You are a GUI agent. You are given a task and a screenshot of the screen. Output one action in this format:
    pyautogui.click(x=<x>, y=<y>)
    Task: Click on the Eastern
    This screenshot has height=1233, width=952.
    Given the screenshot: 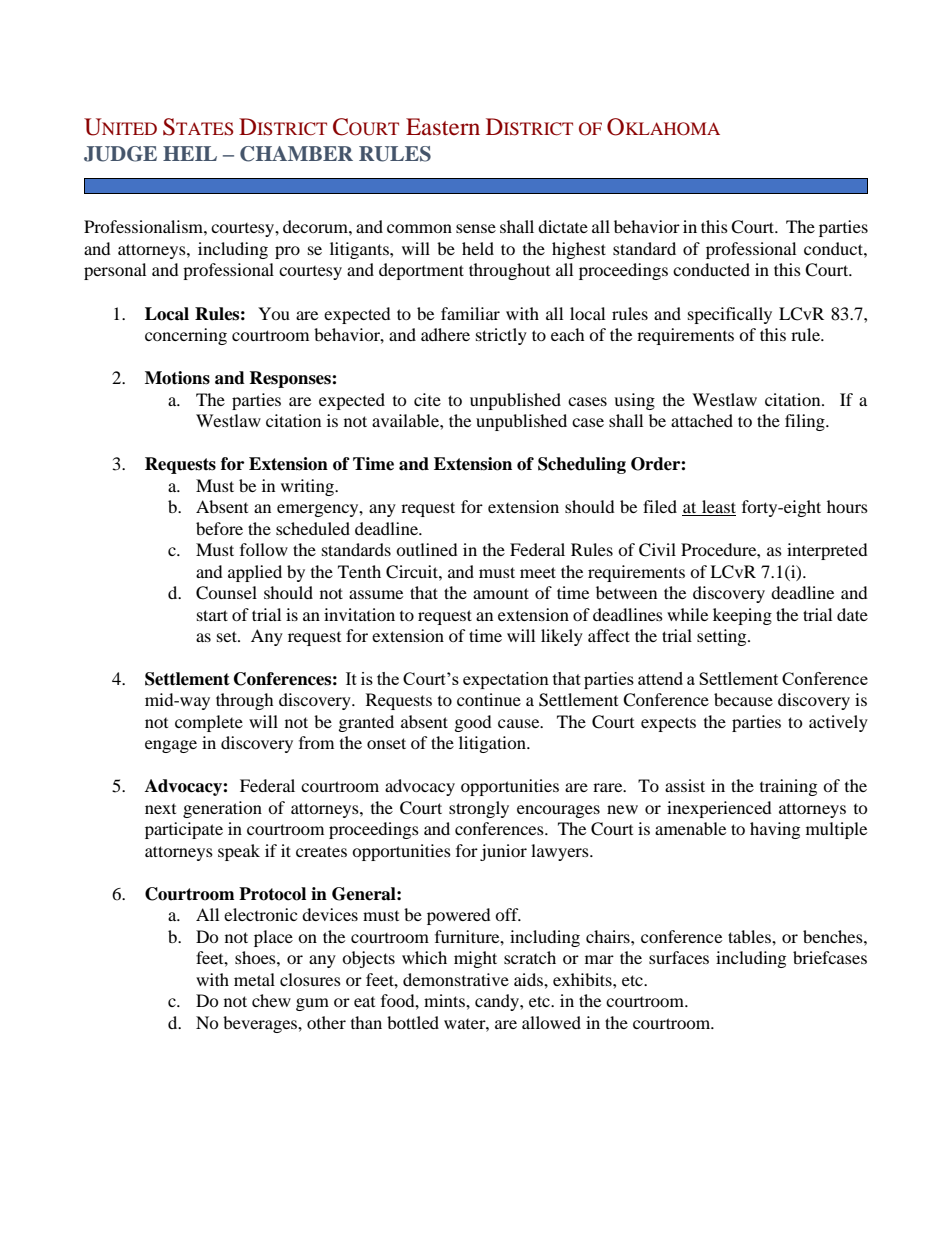 What is the action you would take?
    pyautogui.click(x=443, y=126)
